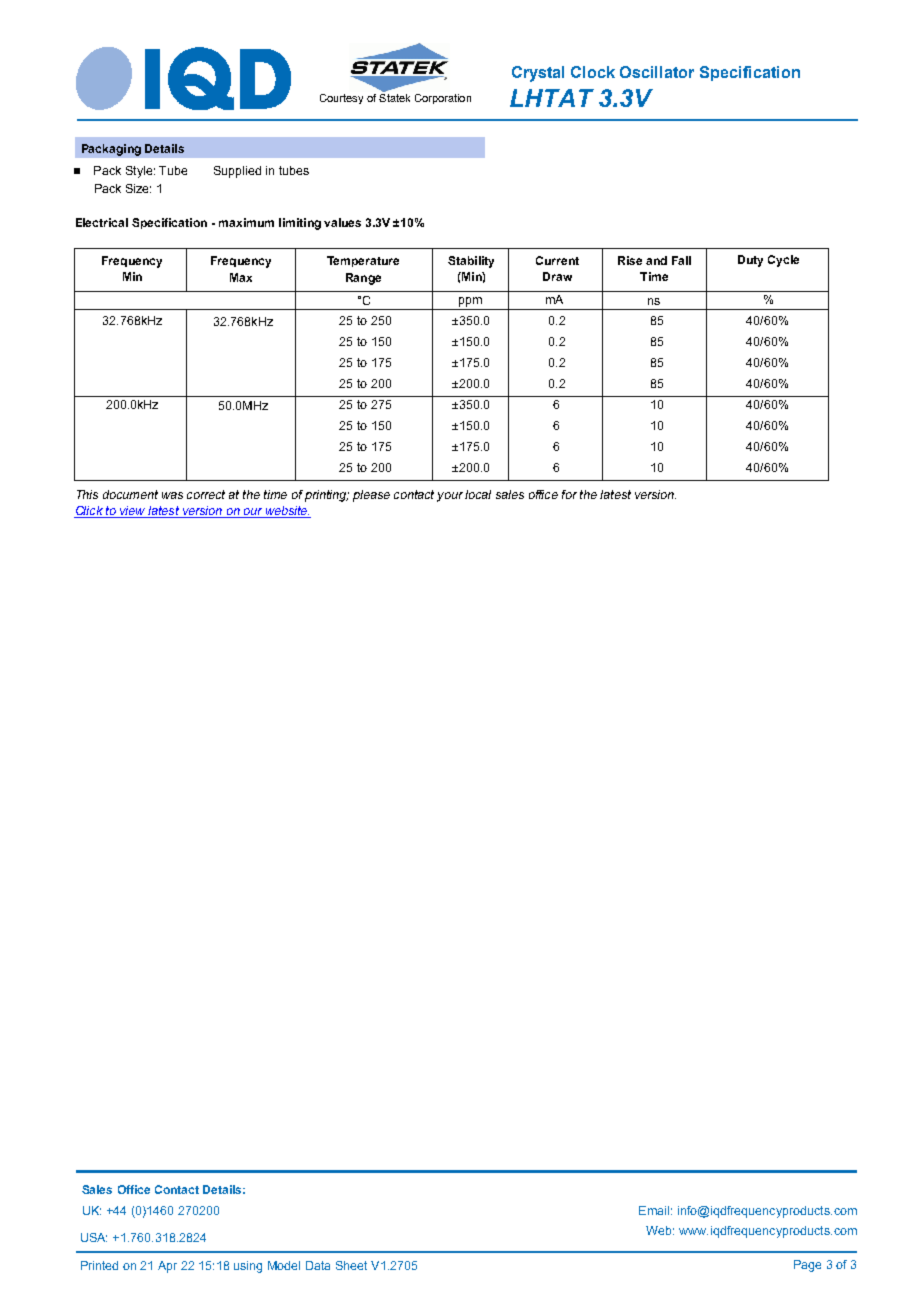 This image has width=924, height=1307. What do you see at coordinates (470, 302) in the image?
I see `ppm` at bounding box center [470, 302].
